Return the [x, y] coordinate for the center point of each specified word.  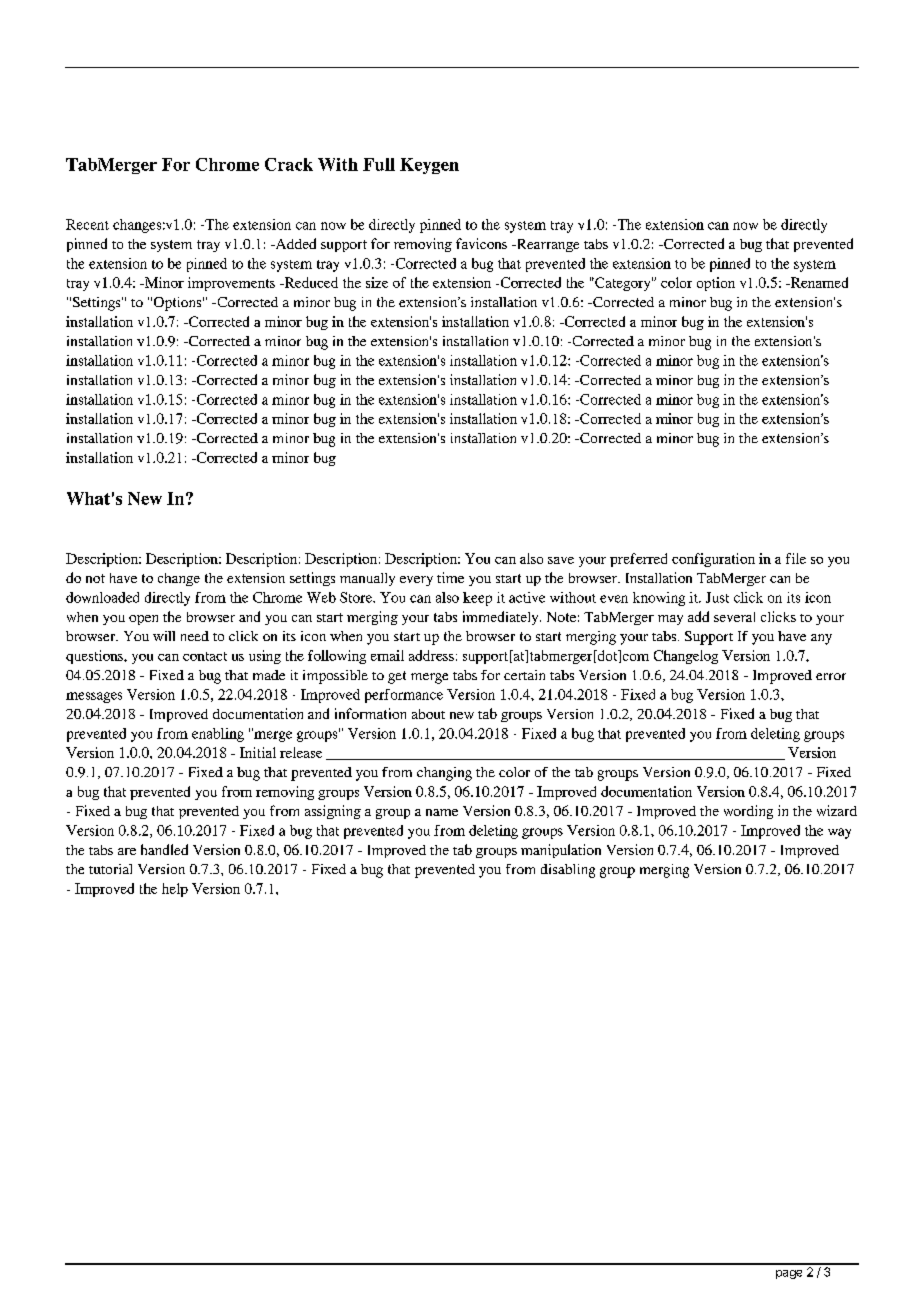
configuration [713, 560]
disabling [568, 871]
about [428, 714]
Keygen [429, 166]
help [175, 890]
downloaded [102, 597]
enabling [218, 735]
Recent [87, 224]
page [789, 1274]
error [831, 676]
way [839, 833]
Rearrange [546, 245]
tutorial [110, 869]
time [450, 577]
